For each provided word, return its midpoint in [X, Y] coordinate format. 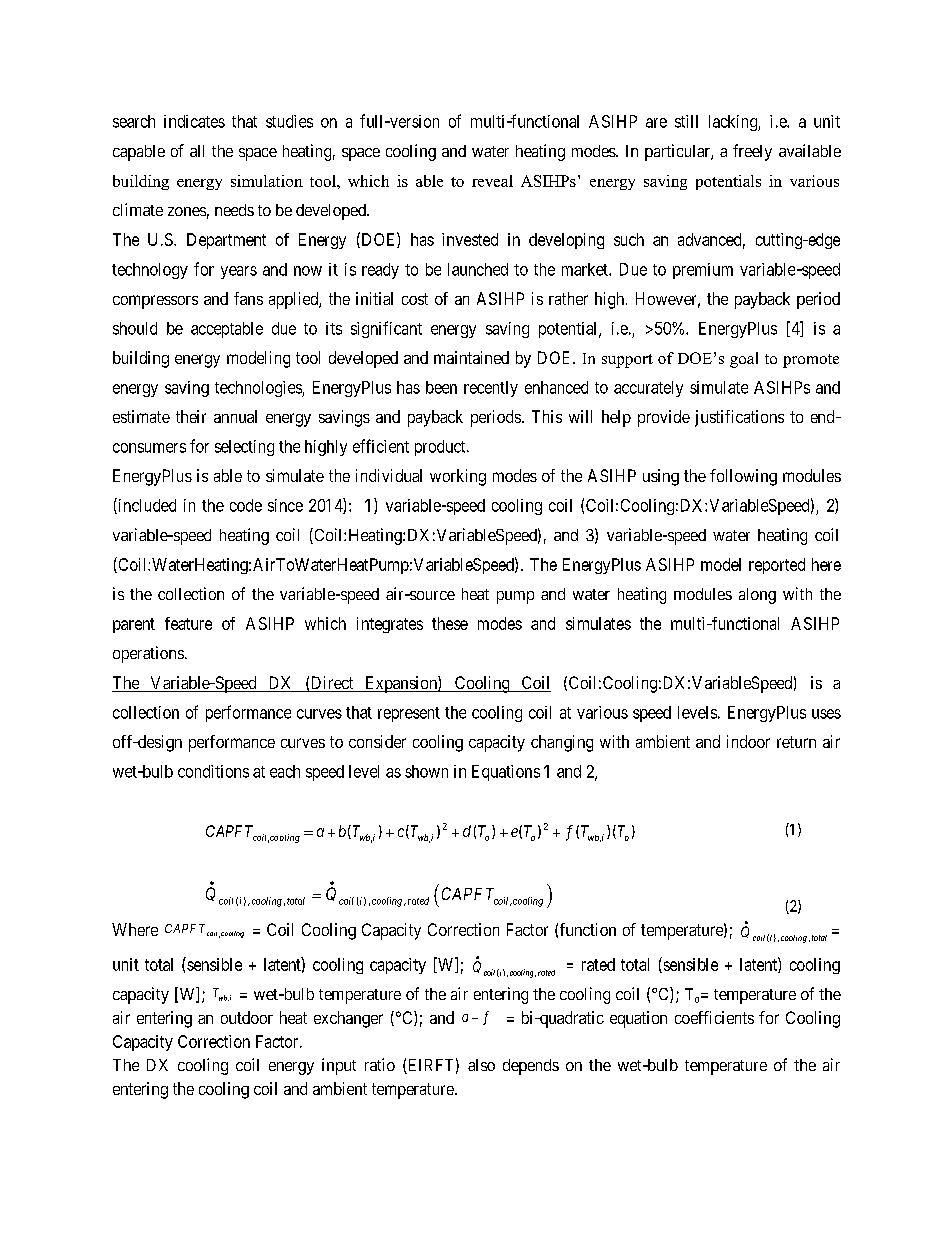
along [757, 596]
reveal [492, 181]
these [450, 623]
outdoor [247, 1017]
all [197, 151]
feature [188, 623]
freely [752, 152]
